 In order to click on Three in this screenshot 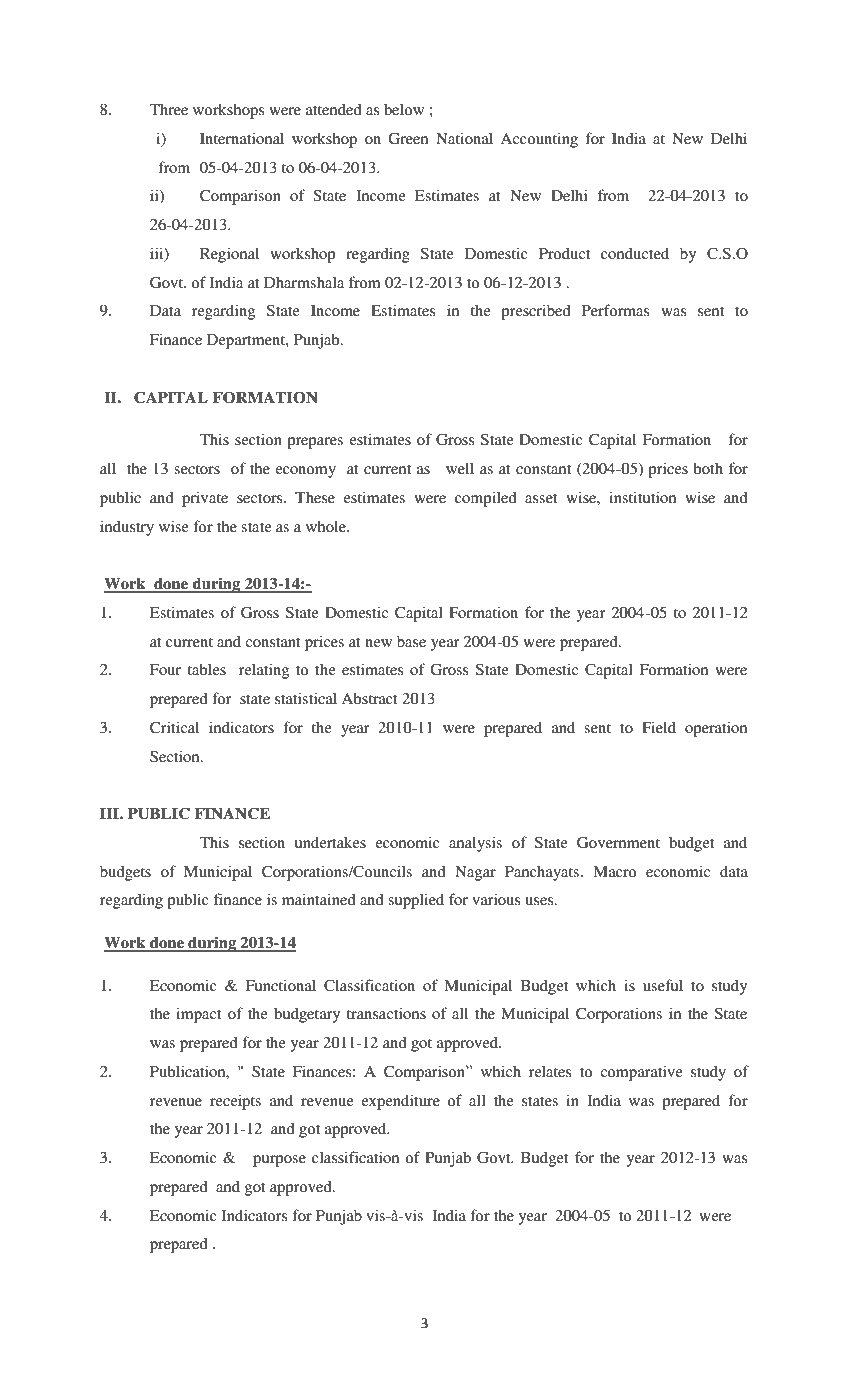, I will do `click(169, 109)`.
